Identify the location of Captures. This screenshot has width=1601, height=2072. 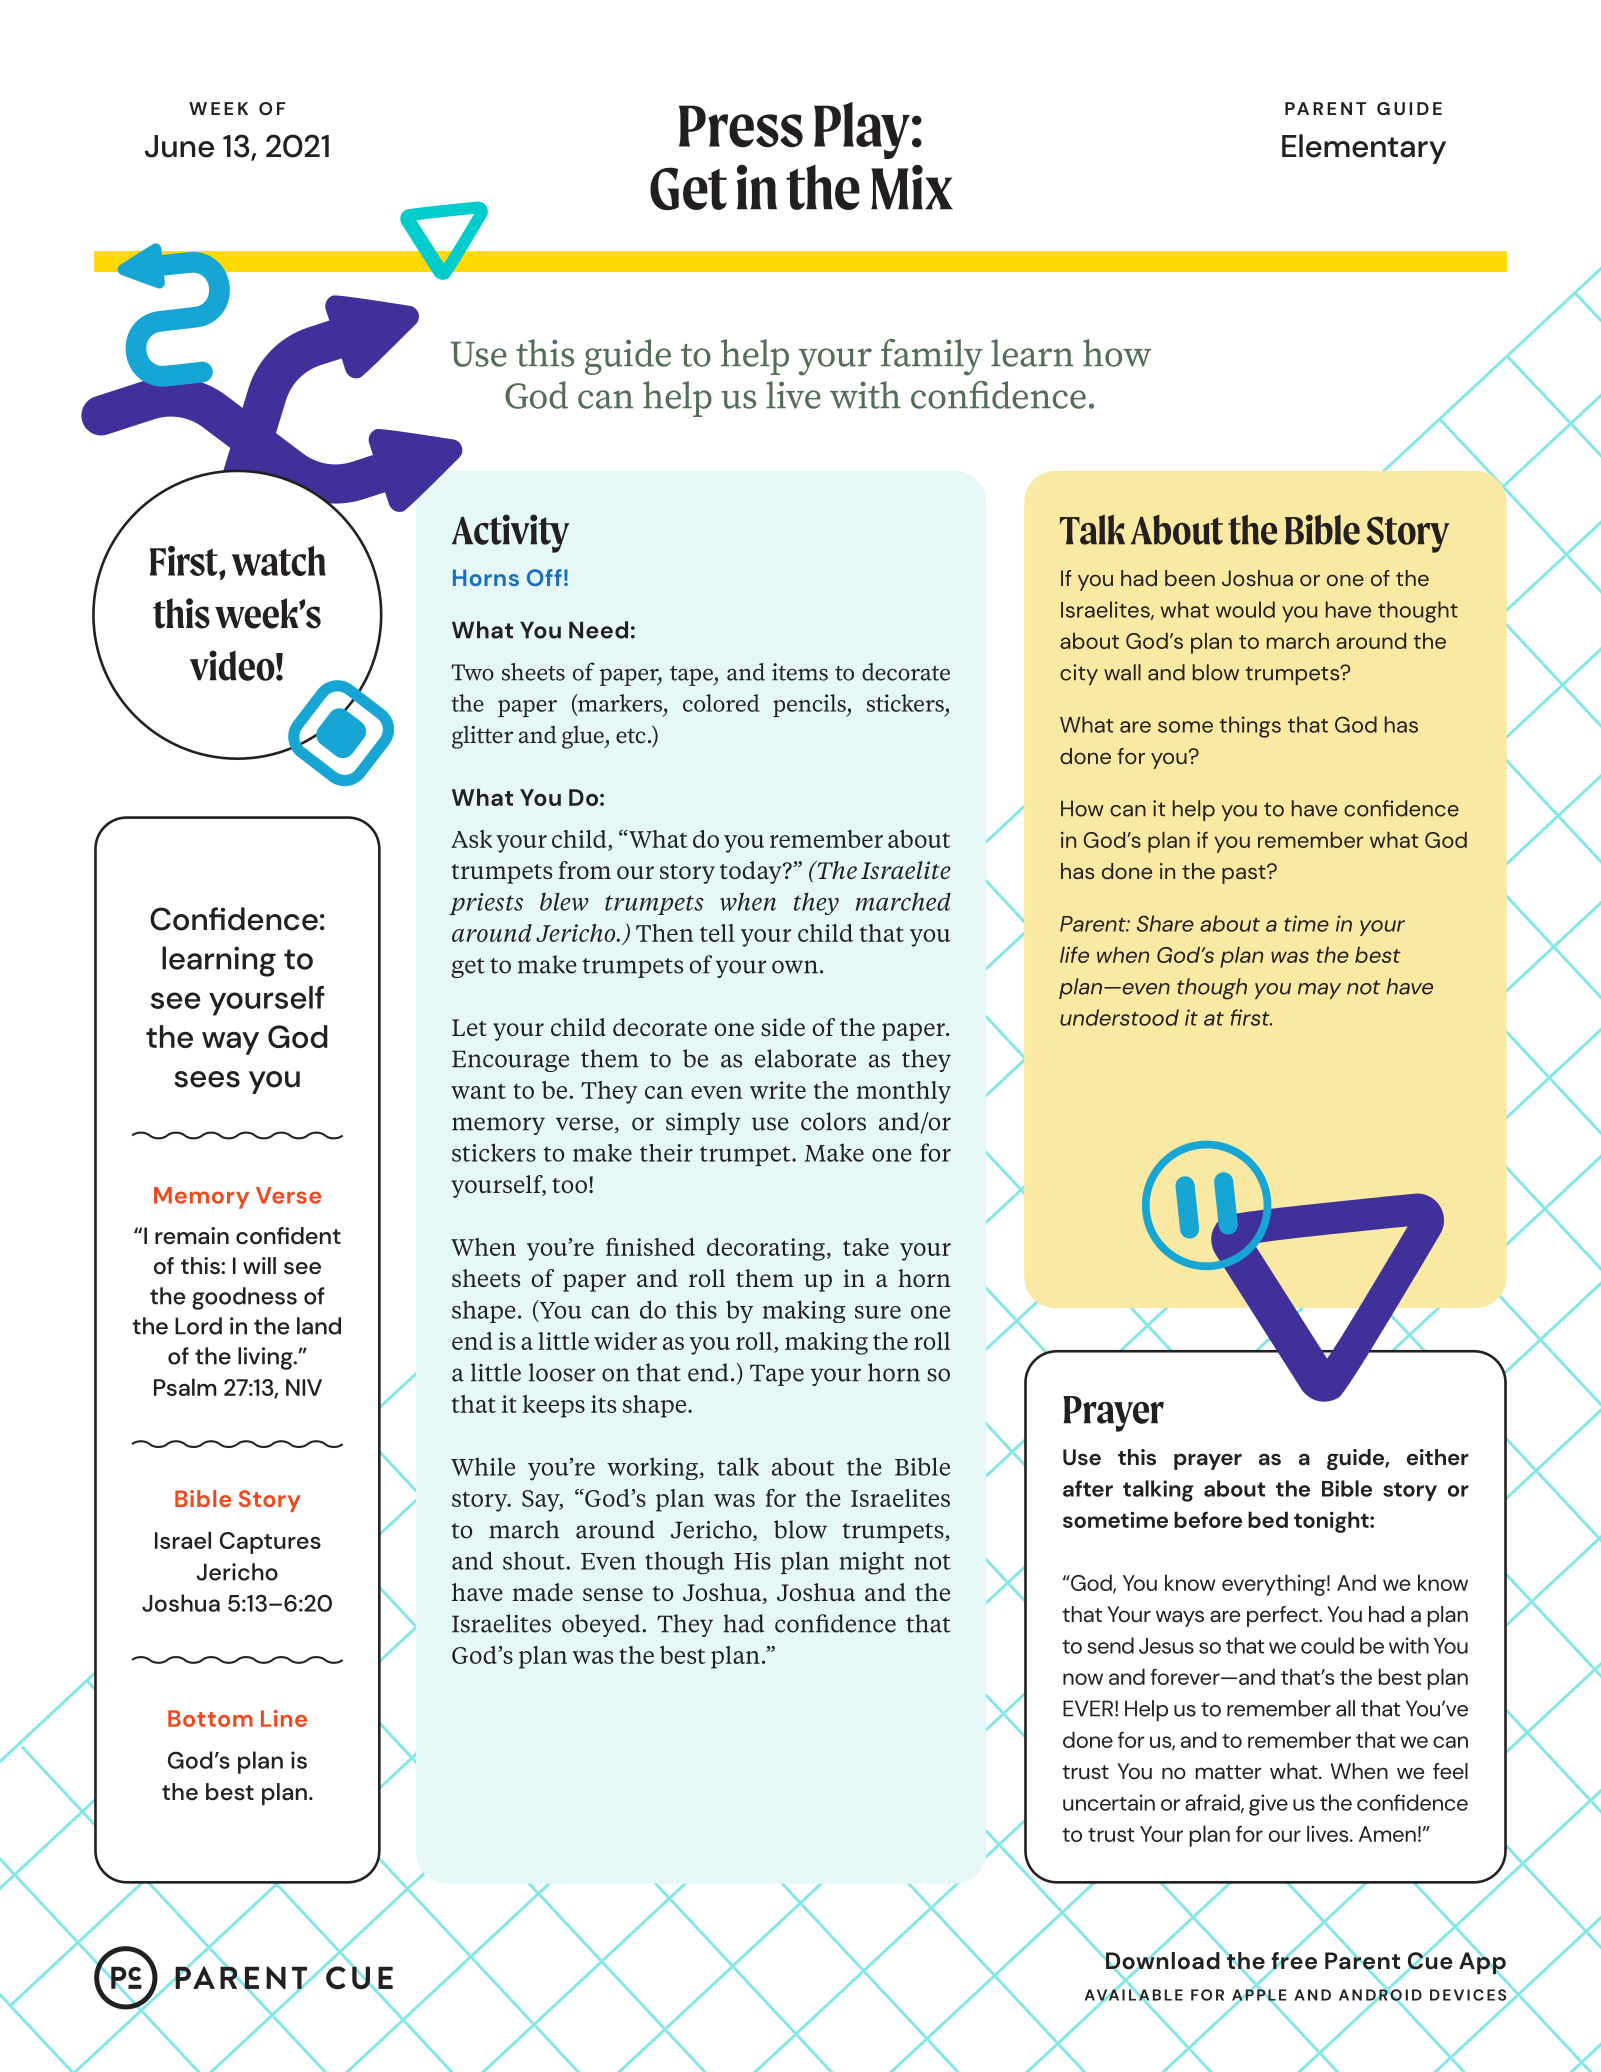
(270, 1543).
